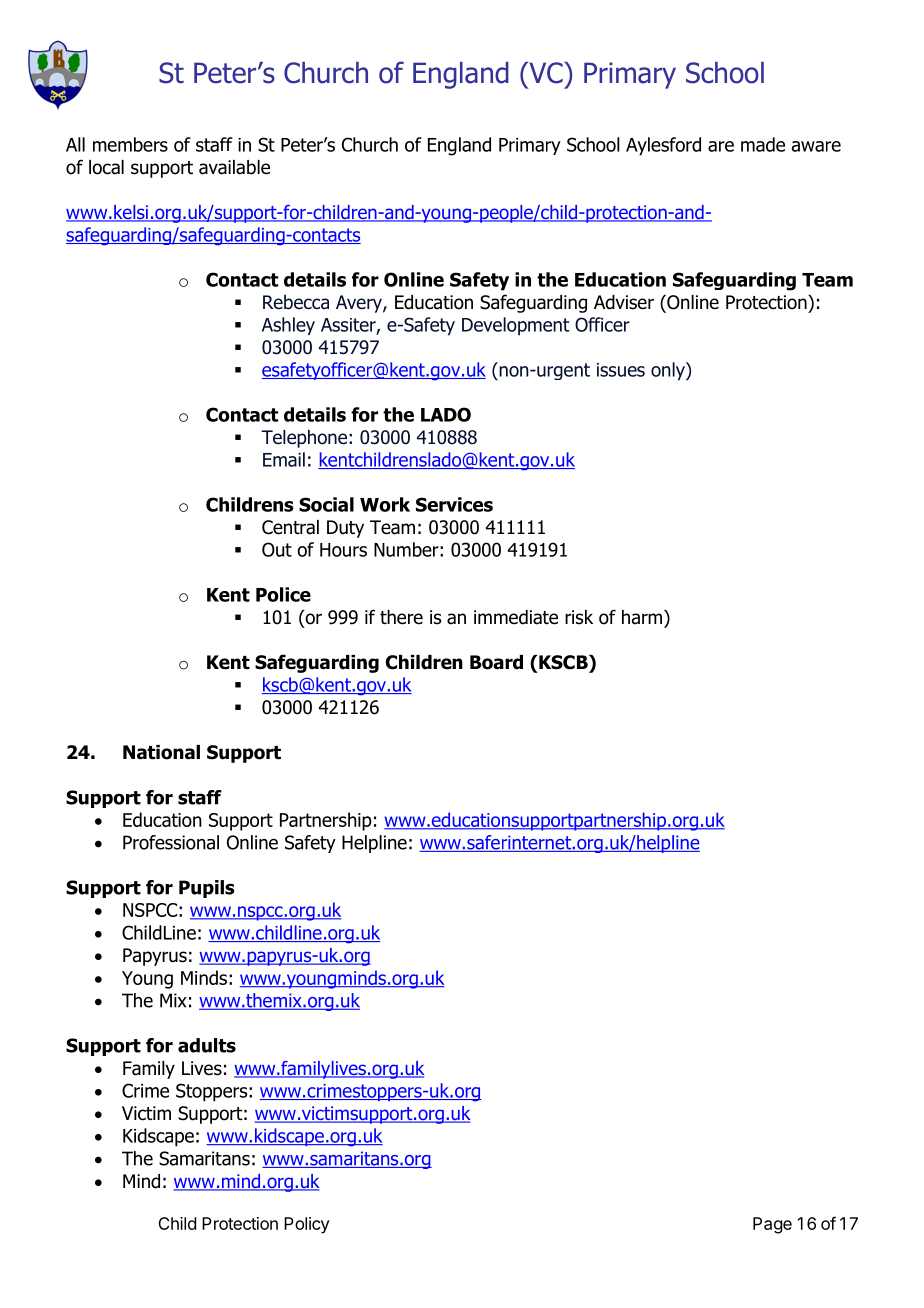 This page has width=924, height=1308. I want to click on Board, so click(496, 662).
